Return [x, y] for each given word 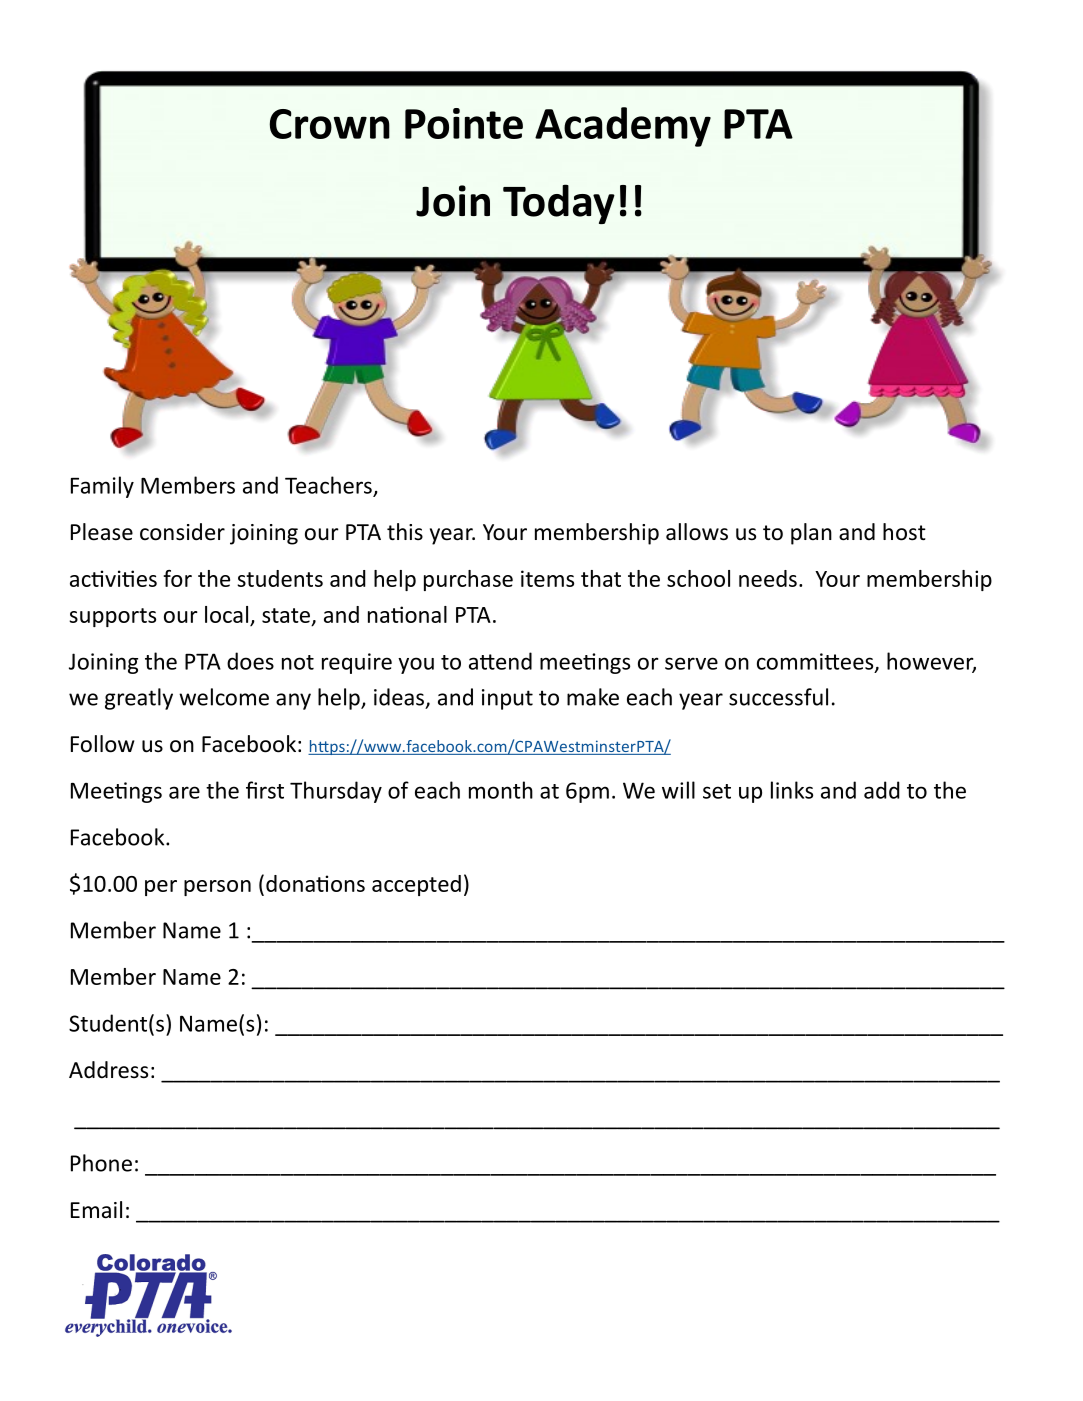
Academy [623, 127]
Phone [101, 1163]
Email [96, 1210]
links [792, 790]
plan [811, 534]
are [184, 792]
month [501, 790]
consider [182, 532]
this [405, 531]
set [717, 791]
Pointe [464, 123]
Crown [329, 124]
